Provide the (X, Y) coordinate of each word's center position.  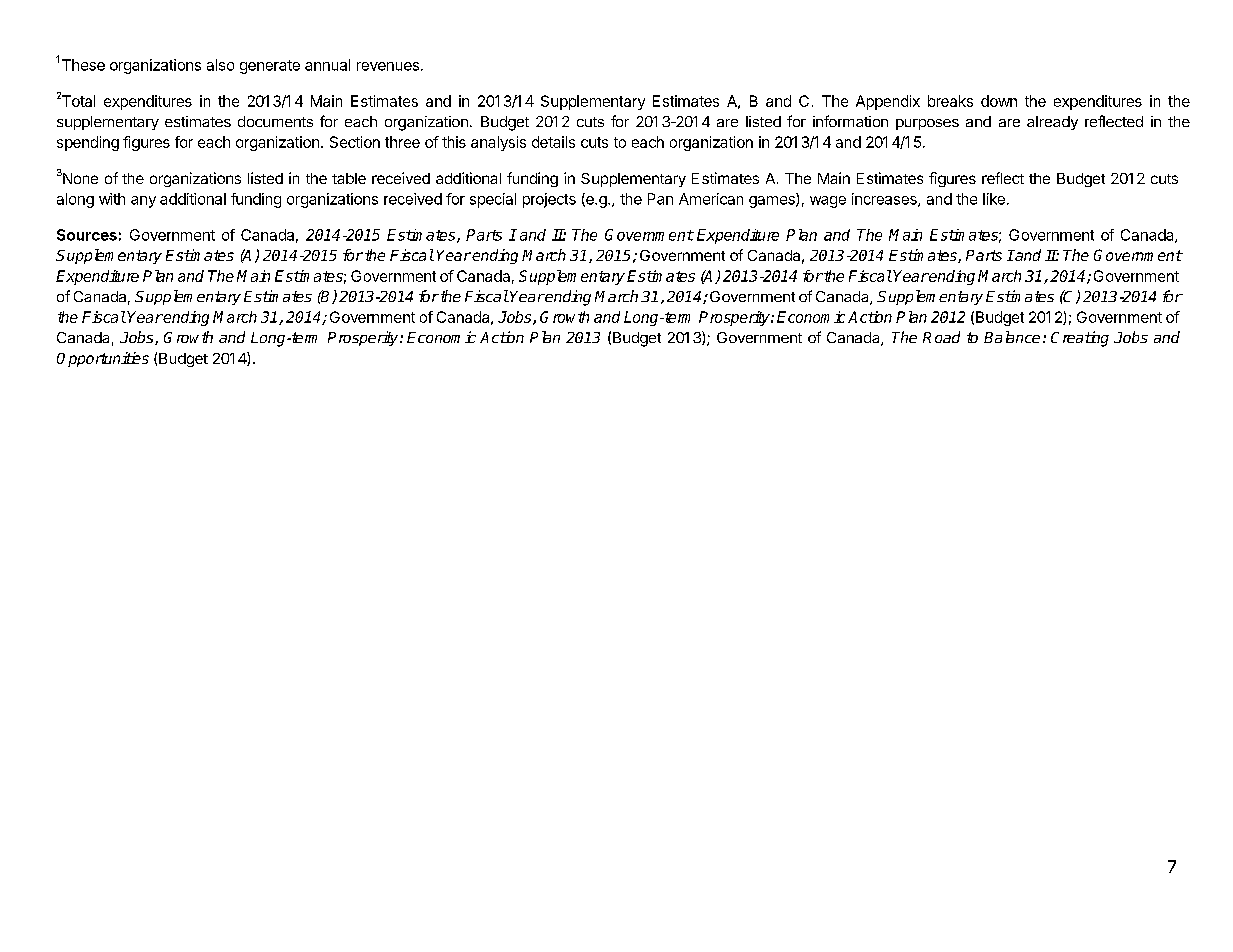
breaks (950, 101)
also (220, 65)
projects (549, 200)
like (994, 199)
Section (355, 142)
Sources (87, 235)
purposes (927, 124)
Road (941, 337)
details (553, 142)
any (143, 202)
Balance (1012, 337)
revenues (388, 66)
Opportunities (103, 359)
